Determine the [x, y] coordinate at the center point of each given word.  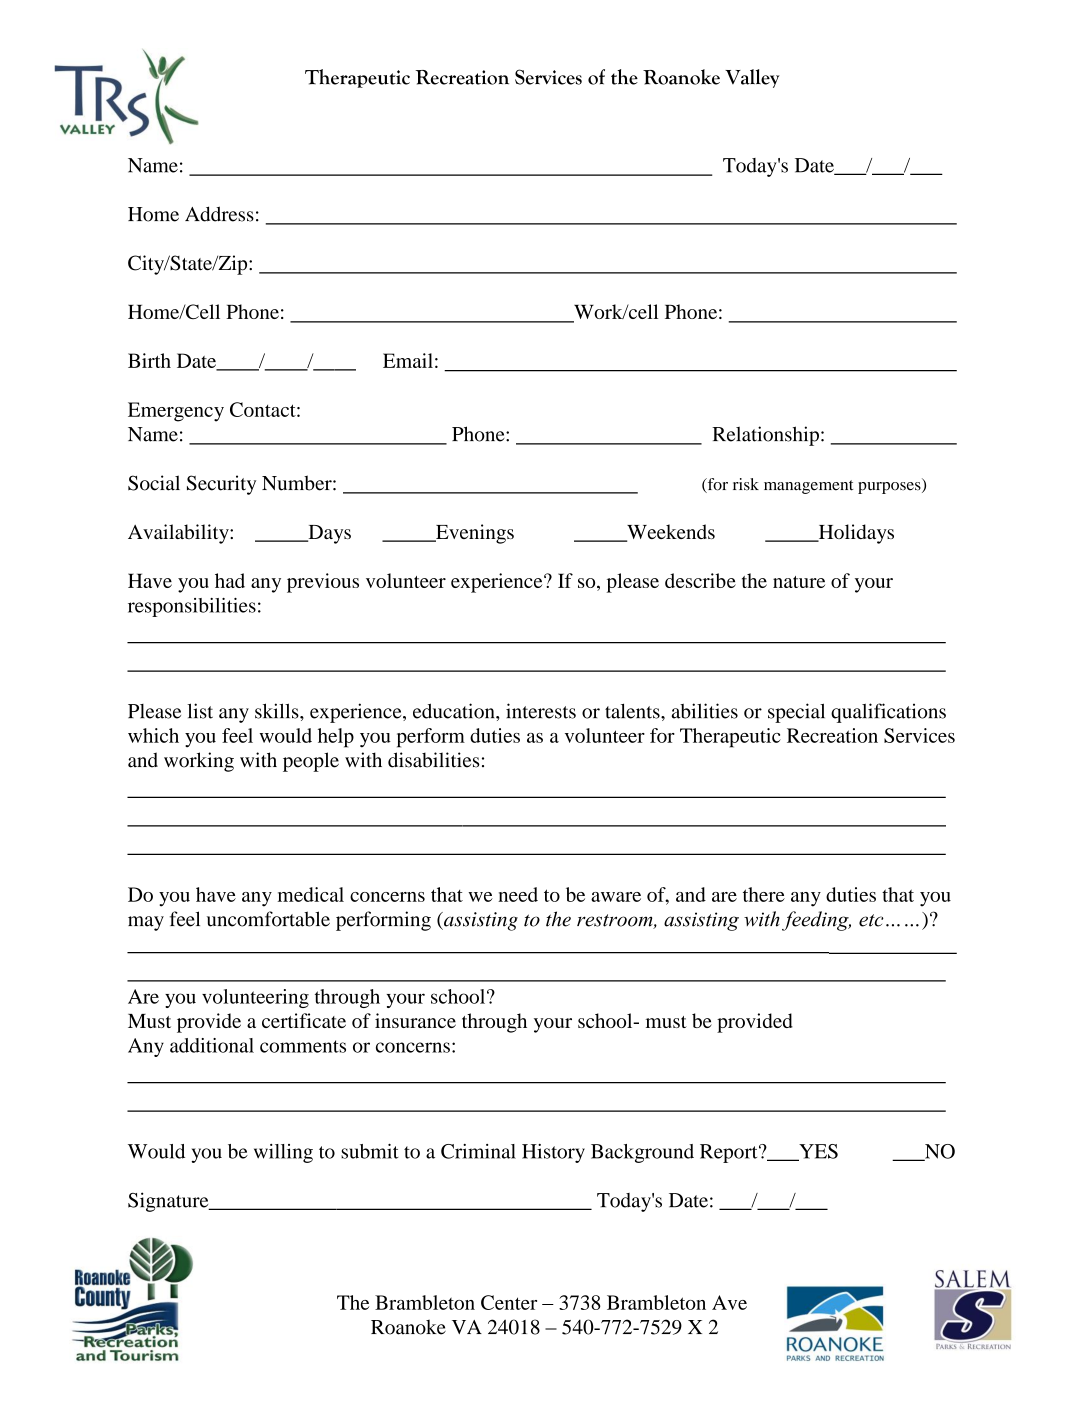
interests [541, 711]
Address [219, 214]
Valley [752, 78]
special [796, 713]
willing [283, 1153]
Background [642, 1153]
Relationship [765, 436]
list [200, 711]
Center [509, 1302]
